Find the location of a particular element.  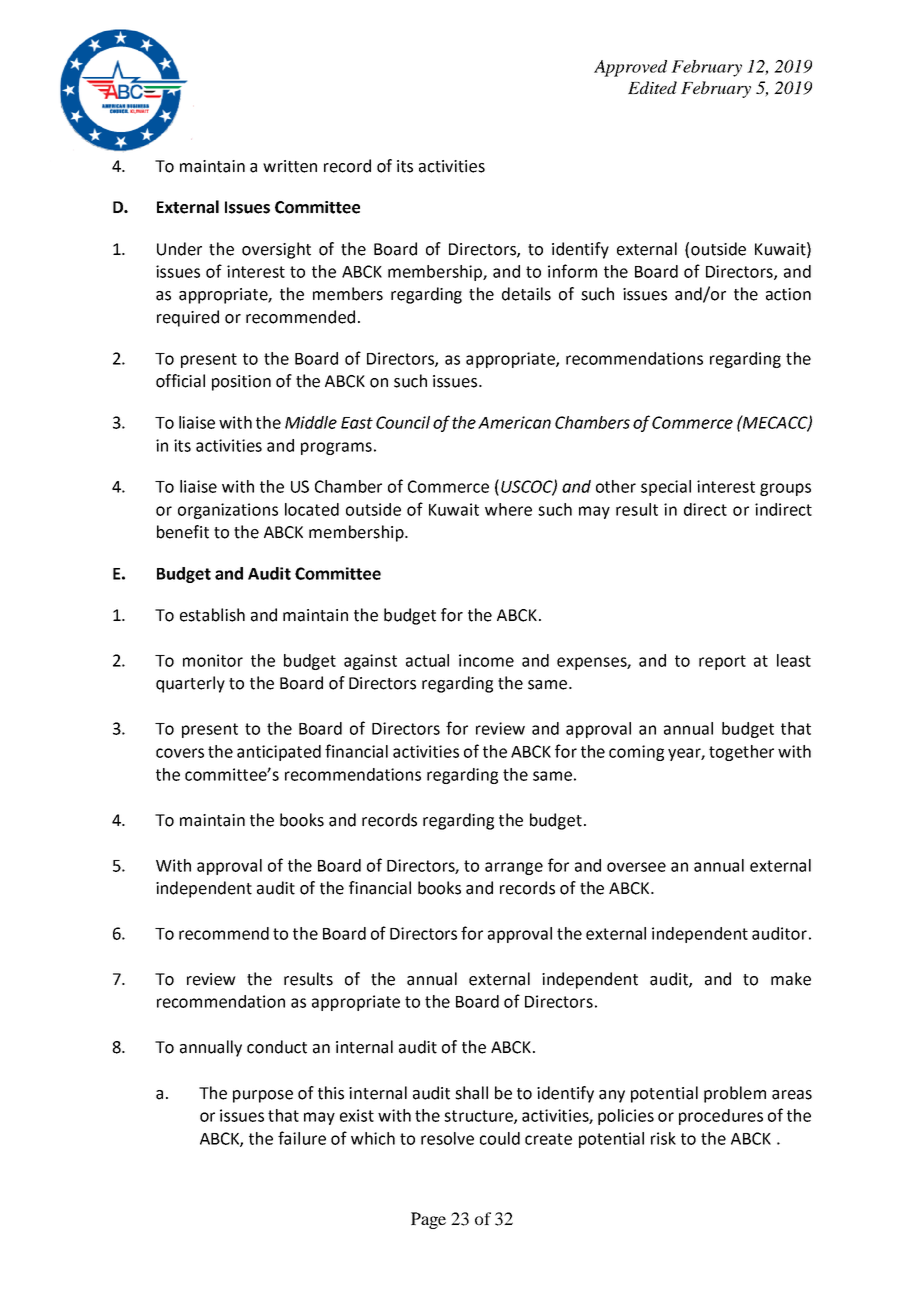

written is located at coordinates (290, 166).
